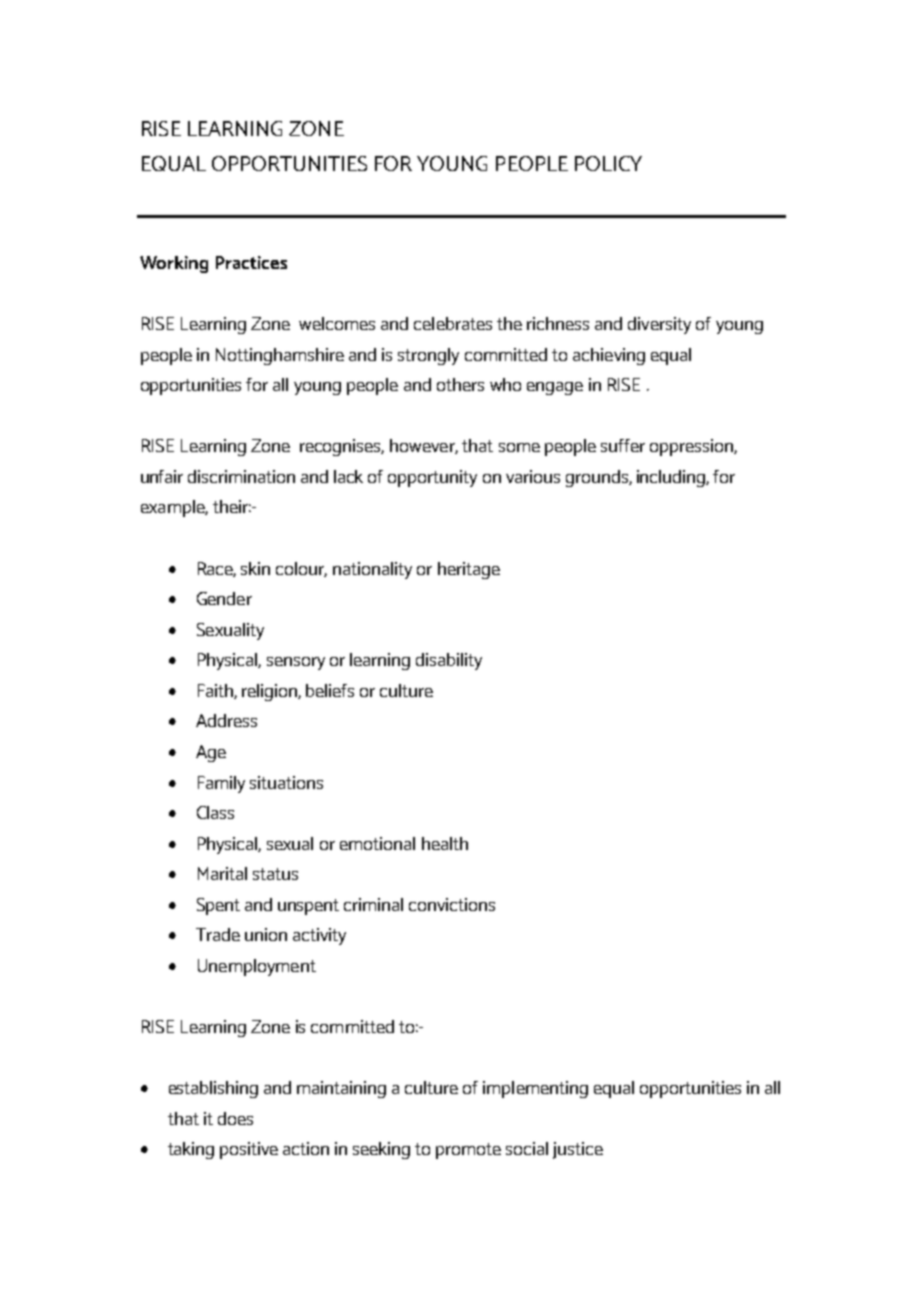 Image resolution: width=924 pixels, height=1308 pixels. I want to click on does, so click(235, 1118).
